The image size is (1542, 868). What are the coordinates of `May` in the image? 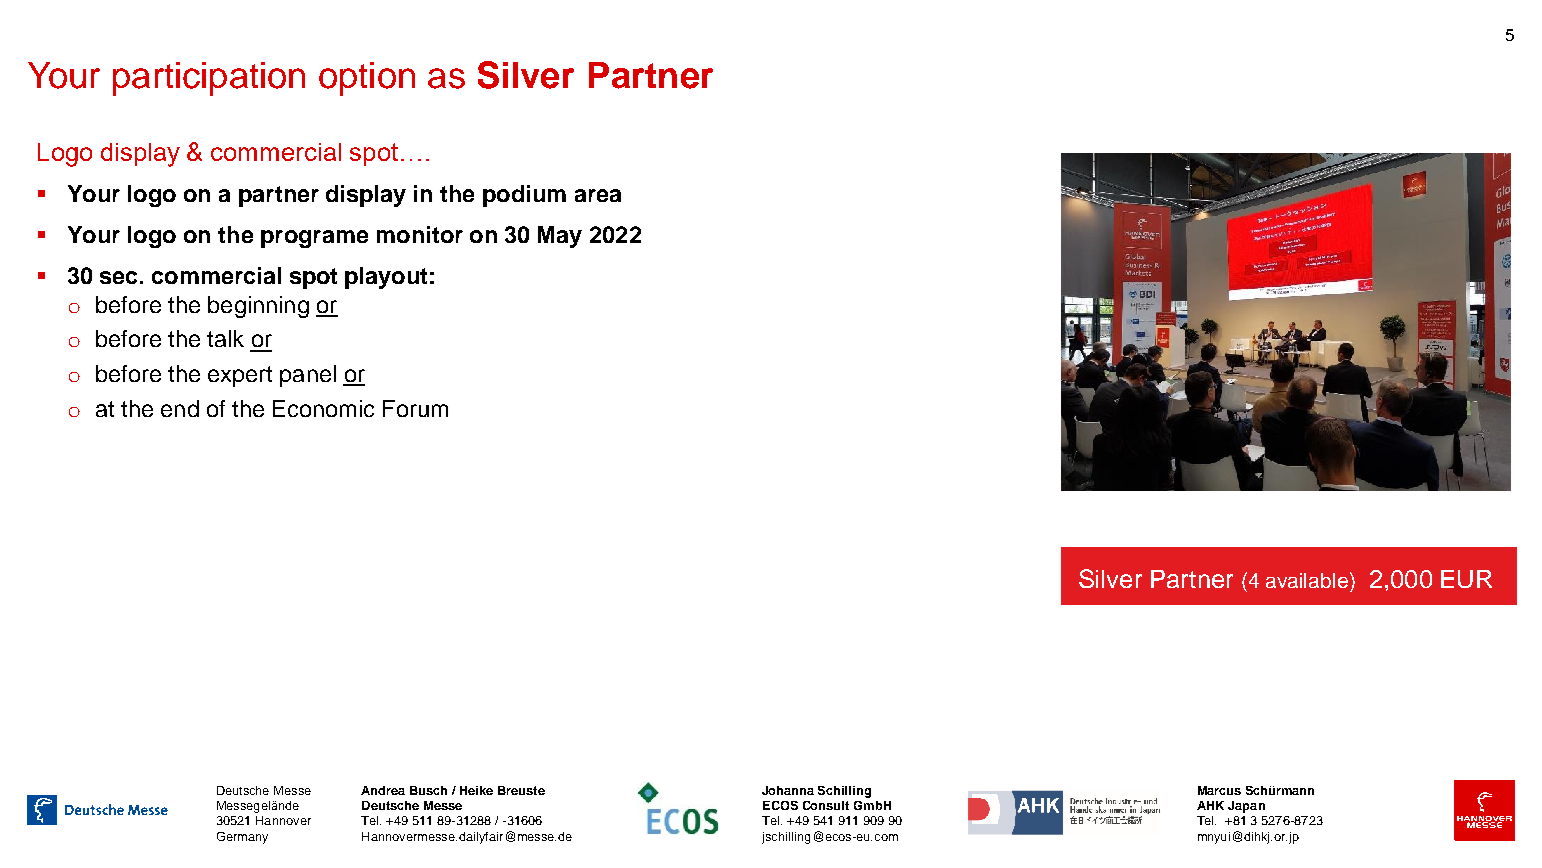 It's located at (560, 237).
